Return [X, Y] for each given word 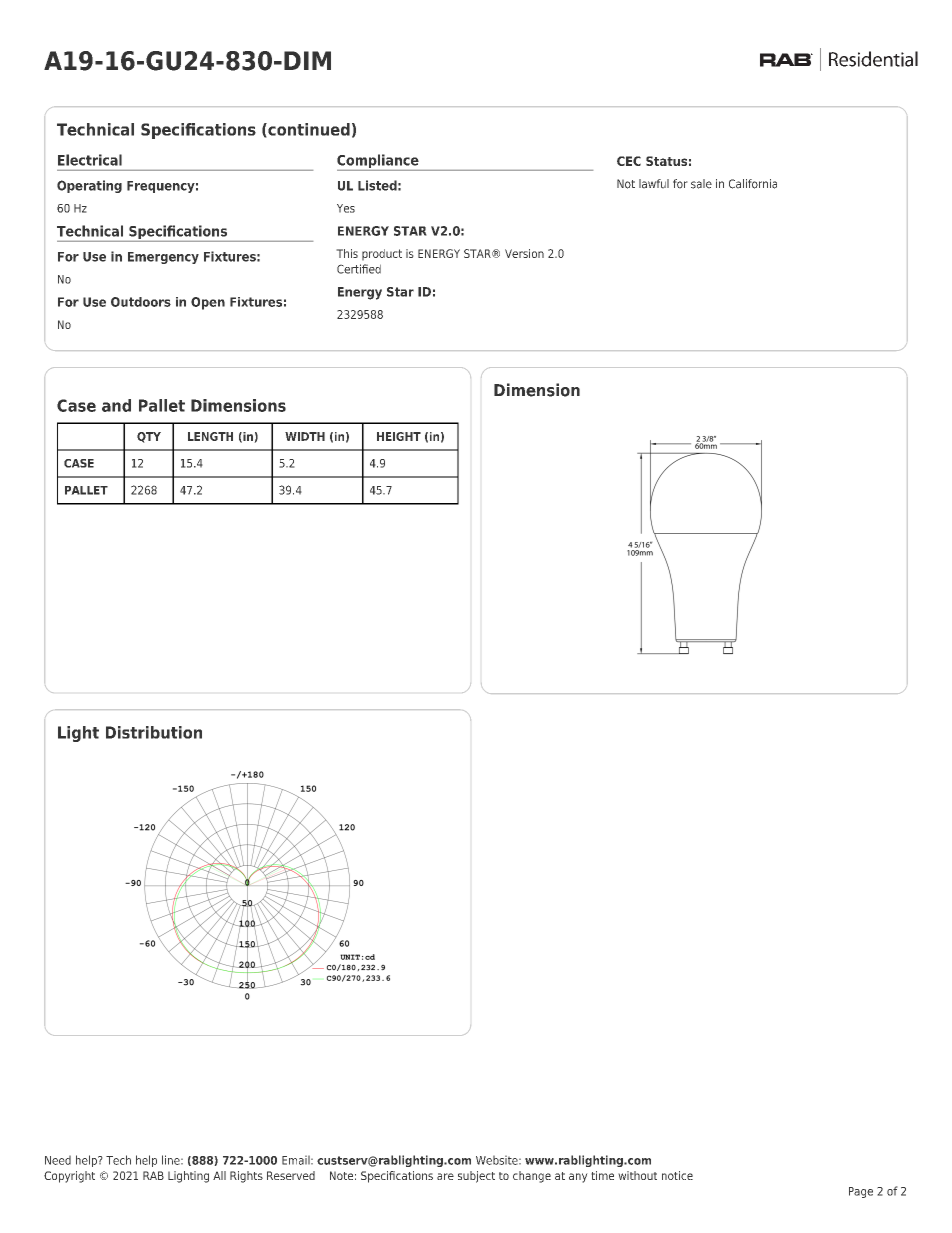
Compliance [379, 162]
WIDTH [305, 436]
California [753, 184]
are [445, 1176]
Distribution [154, 732]
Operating [89, 186]
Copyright [69, 1177]
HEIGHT [399, 436]
